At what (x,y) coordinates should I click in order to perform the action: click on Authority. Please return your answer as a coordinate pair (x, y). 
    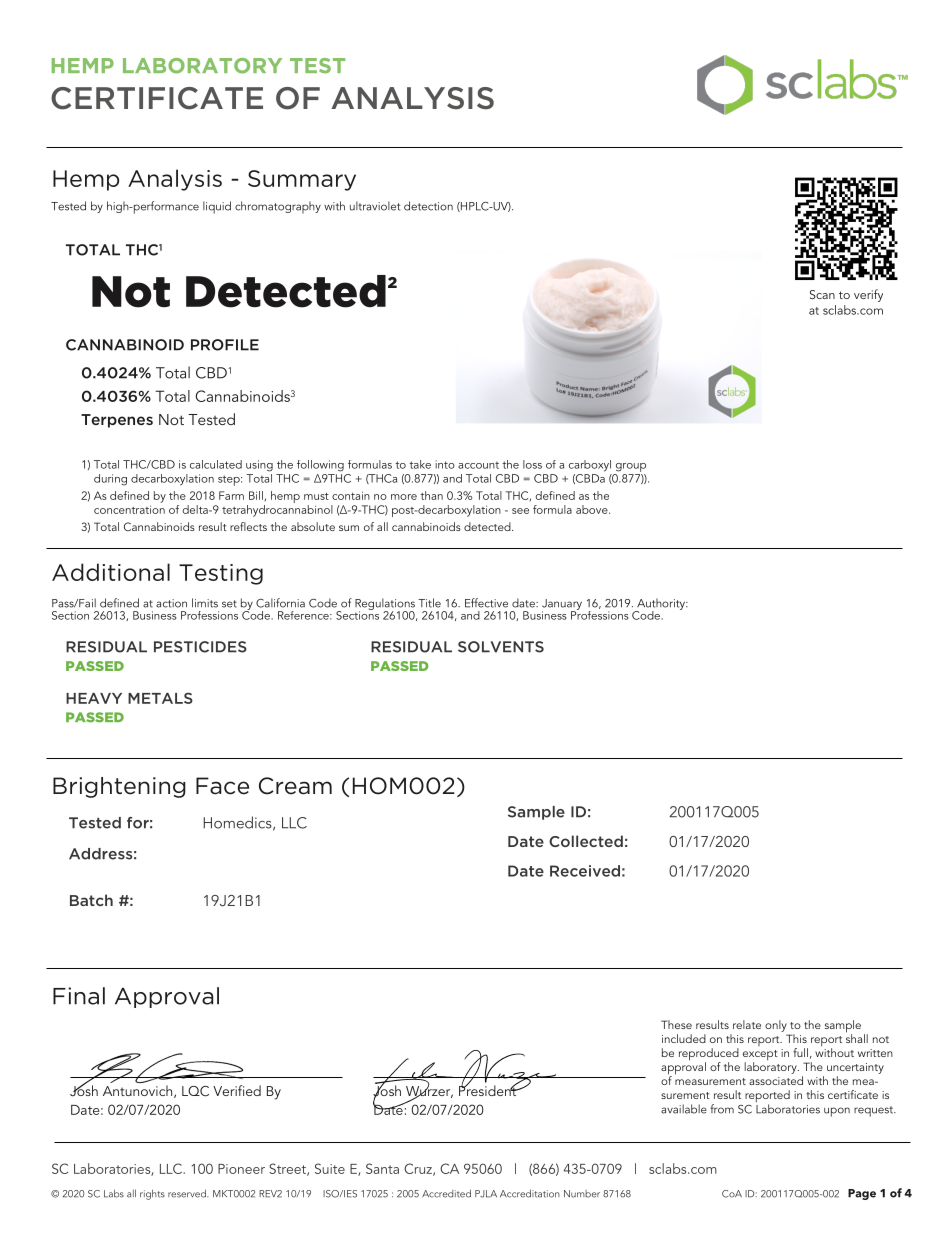
    Looking at the image, I should click on (661, 605).
